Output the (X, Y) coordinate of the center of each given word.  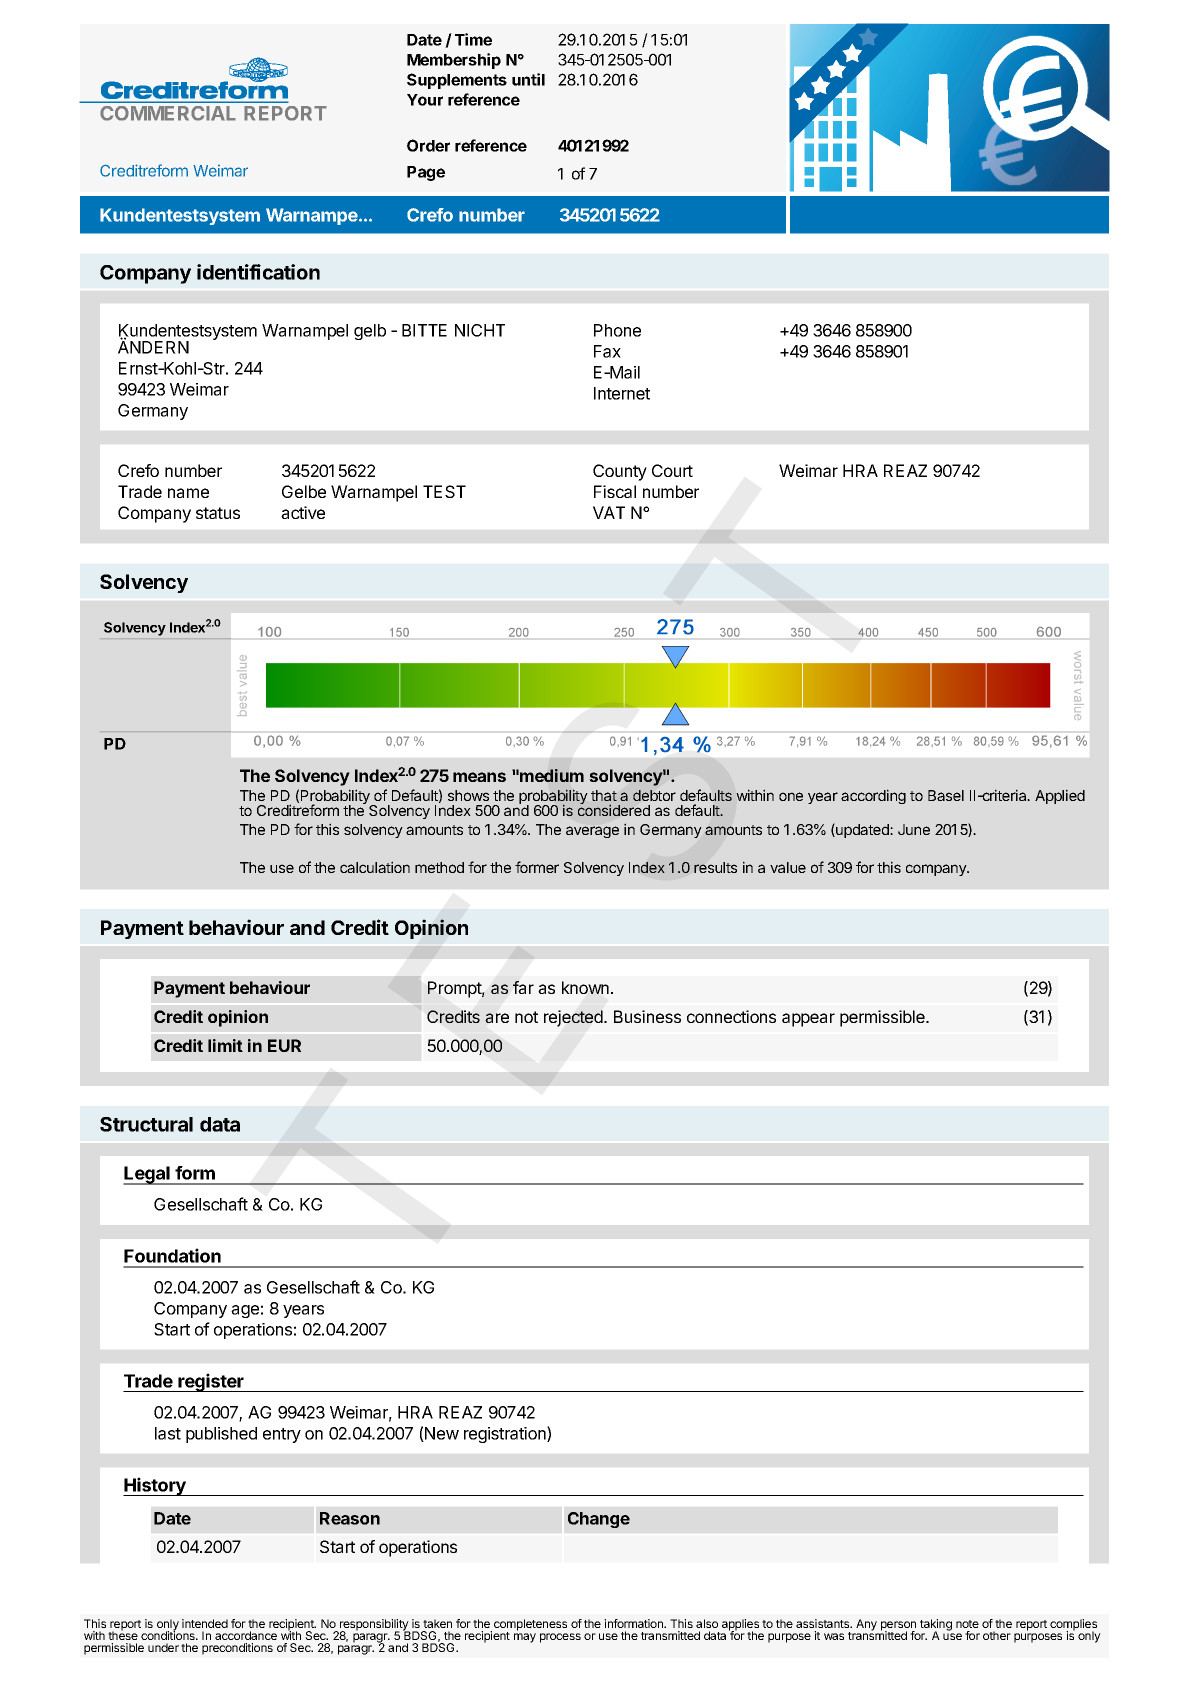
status (218, 513)
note (967, 1624)
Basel (946, 795)
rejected (574, 1018)
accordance (246, 1635)
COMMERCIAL (168, 113)
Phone (617, 330)
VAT (609, 512)
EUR (284, 1045)
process (560, 1638)
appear (808, 1020)
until (528, 79)
